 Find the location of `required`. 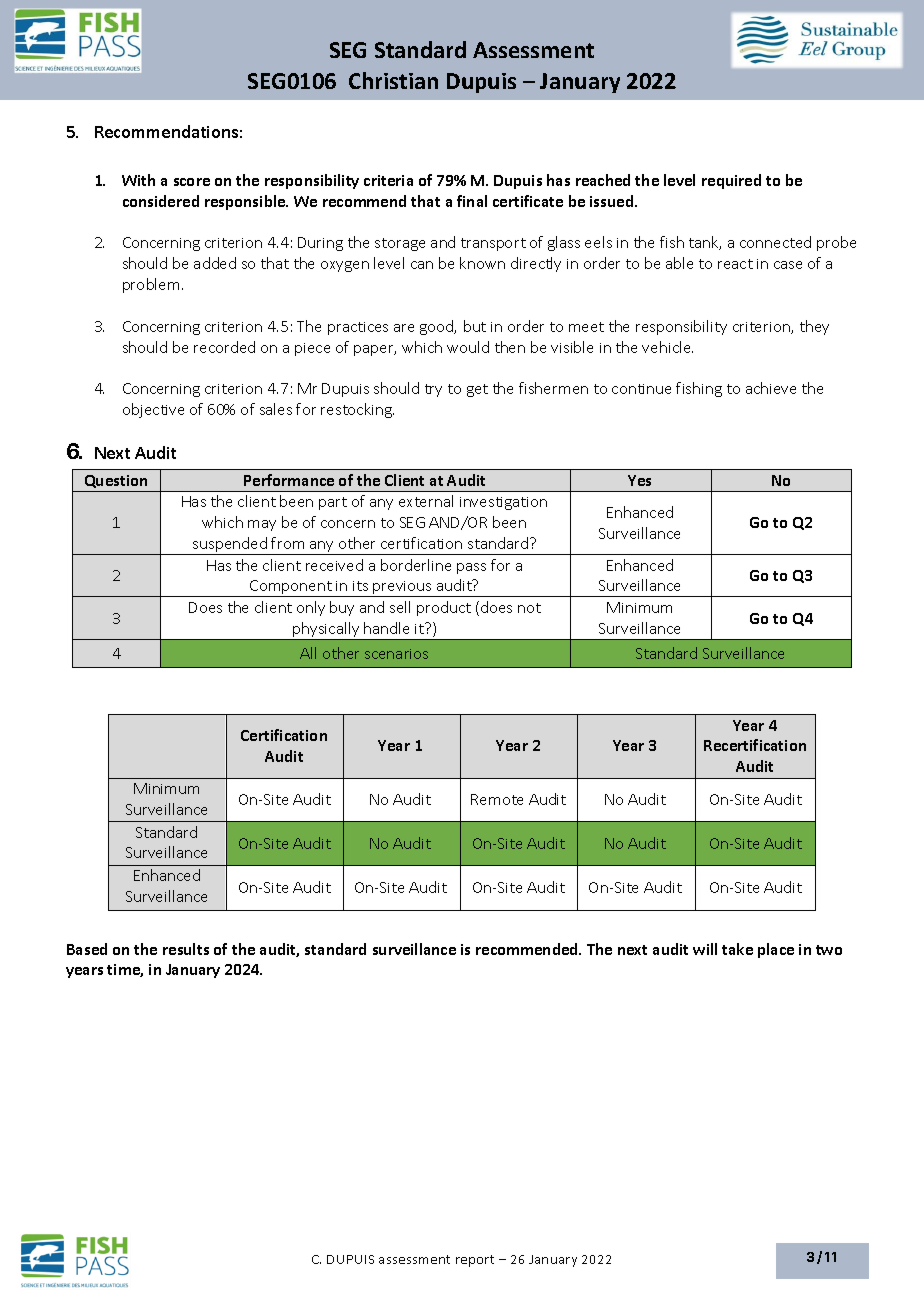

required is located at coordinates (731, 181).
